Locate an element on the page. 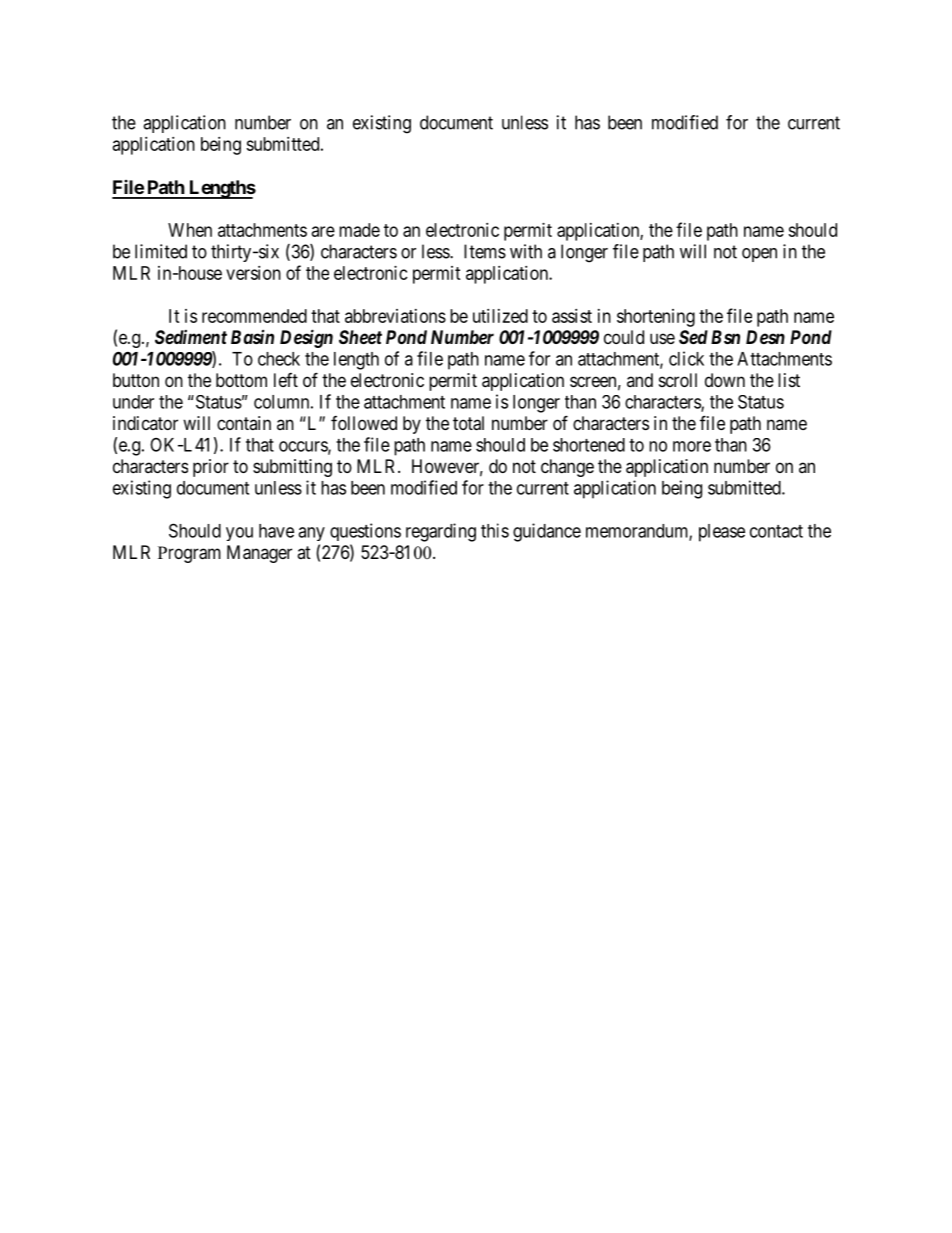  bottom is located at coordinates (241, 380).
